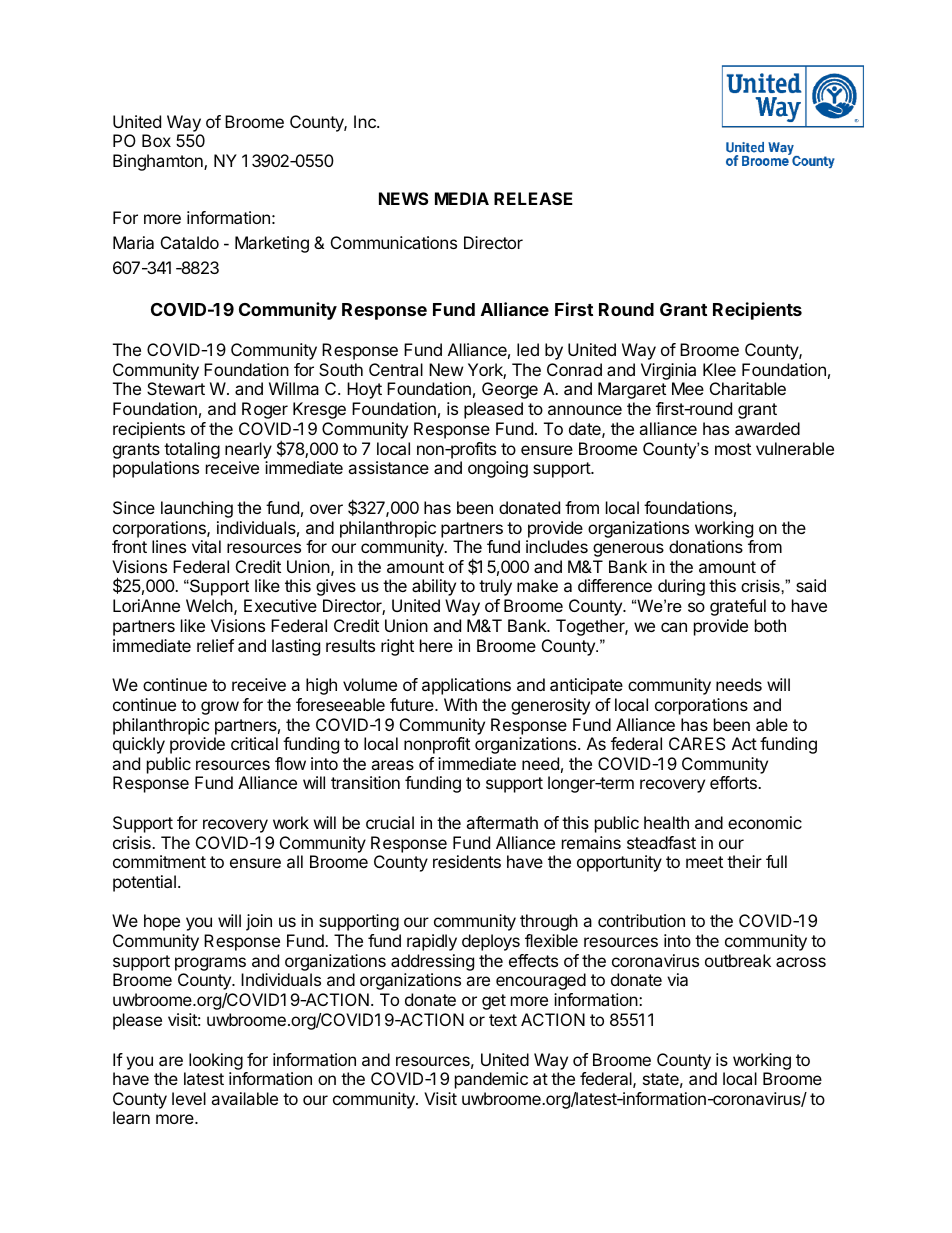  Describe the element at coordinates (734, 782) in the screenshot. I see `efforts` at that location.
